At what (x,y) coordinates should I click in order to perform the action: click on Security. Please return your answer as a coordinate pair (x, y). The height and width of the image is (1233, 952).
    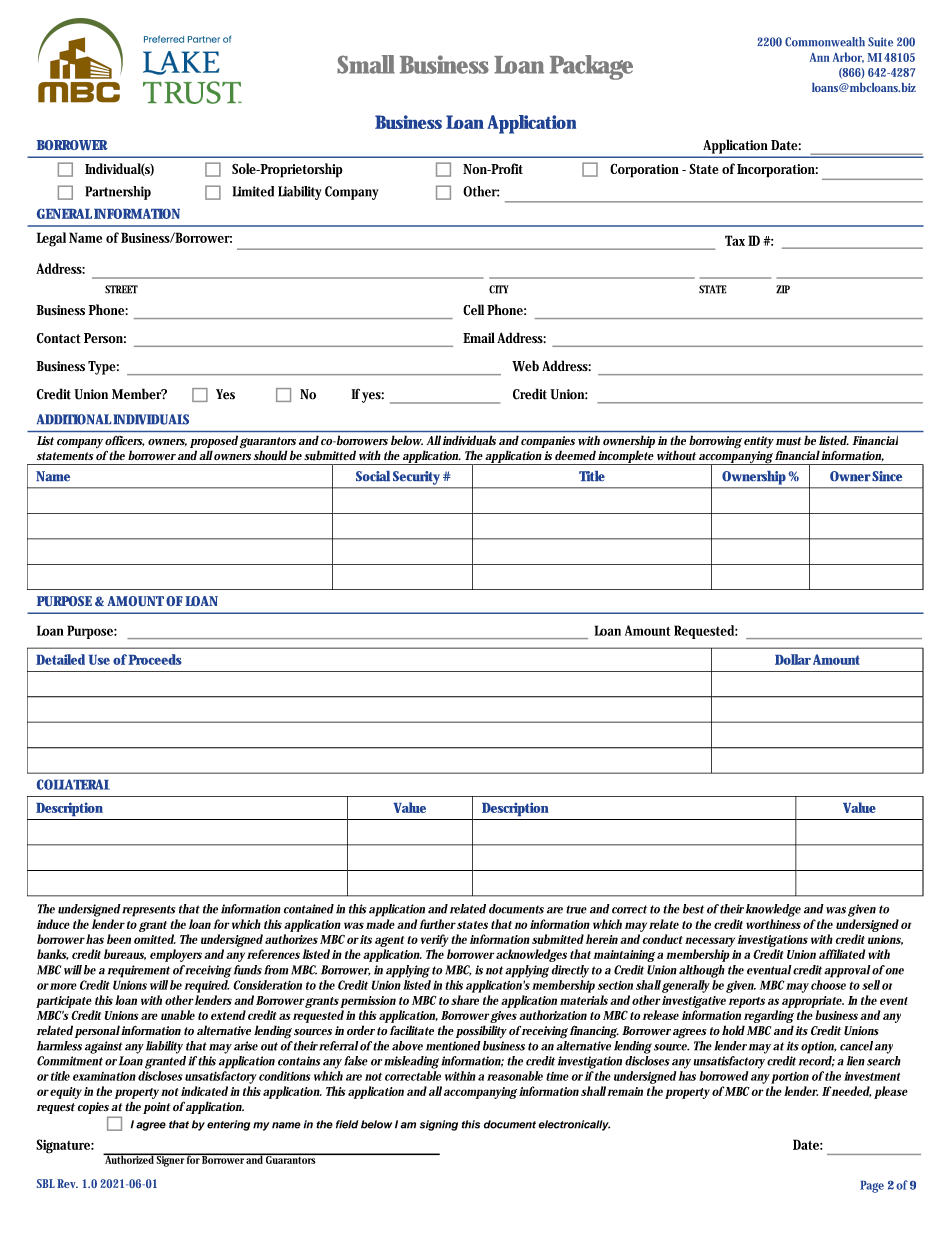
    Looking at the image, I should click on (418, 478).
